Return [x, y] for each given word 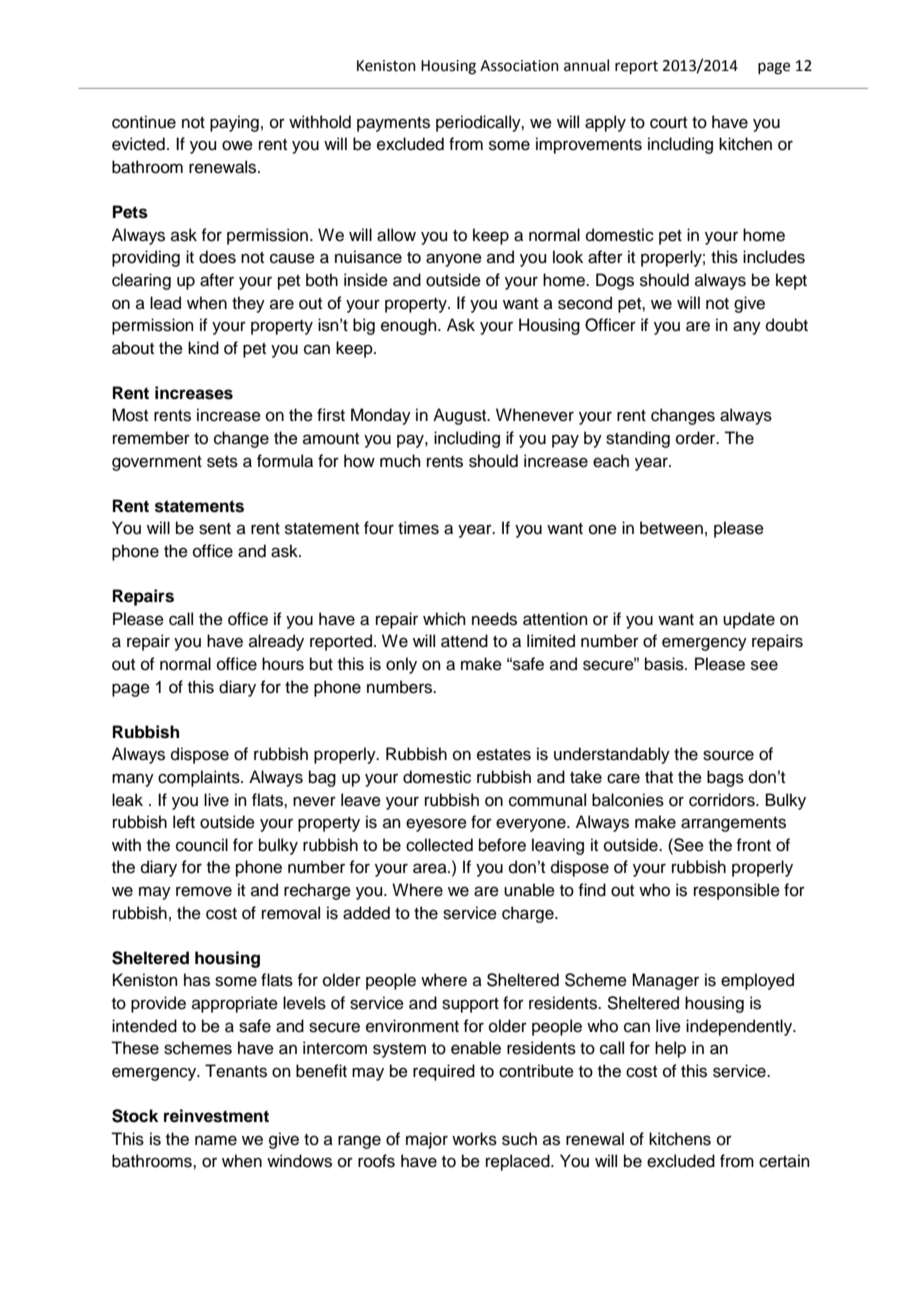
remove [204, 891]
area [431, 868]
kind [203, 348]
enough [410, 326]
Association [519, 66]
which [444, 619]
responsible [737, 891]
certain [784, 1161]
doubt [787, 325]
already [276, 642]
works [474, 1139]
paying [234, 123]
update [749, 620]
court [668, 123]
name [216, 1140]
